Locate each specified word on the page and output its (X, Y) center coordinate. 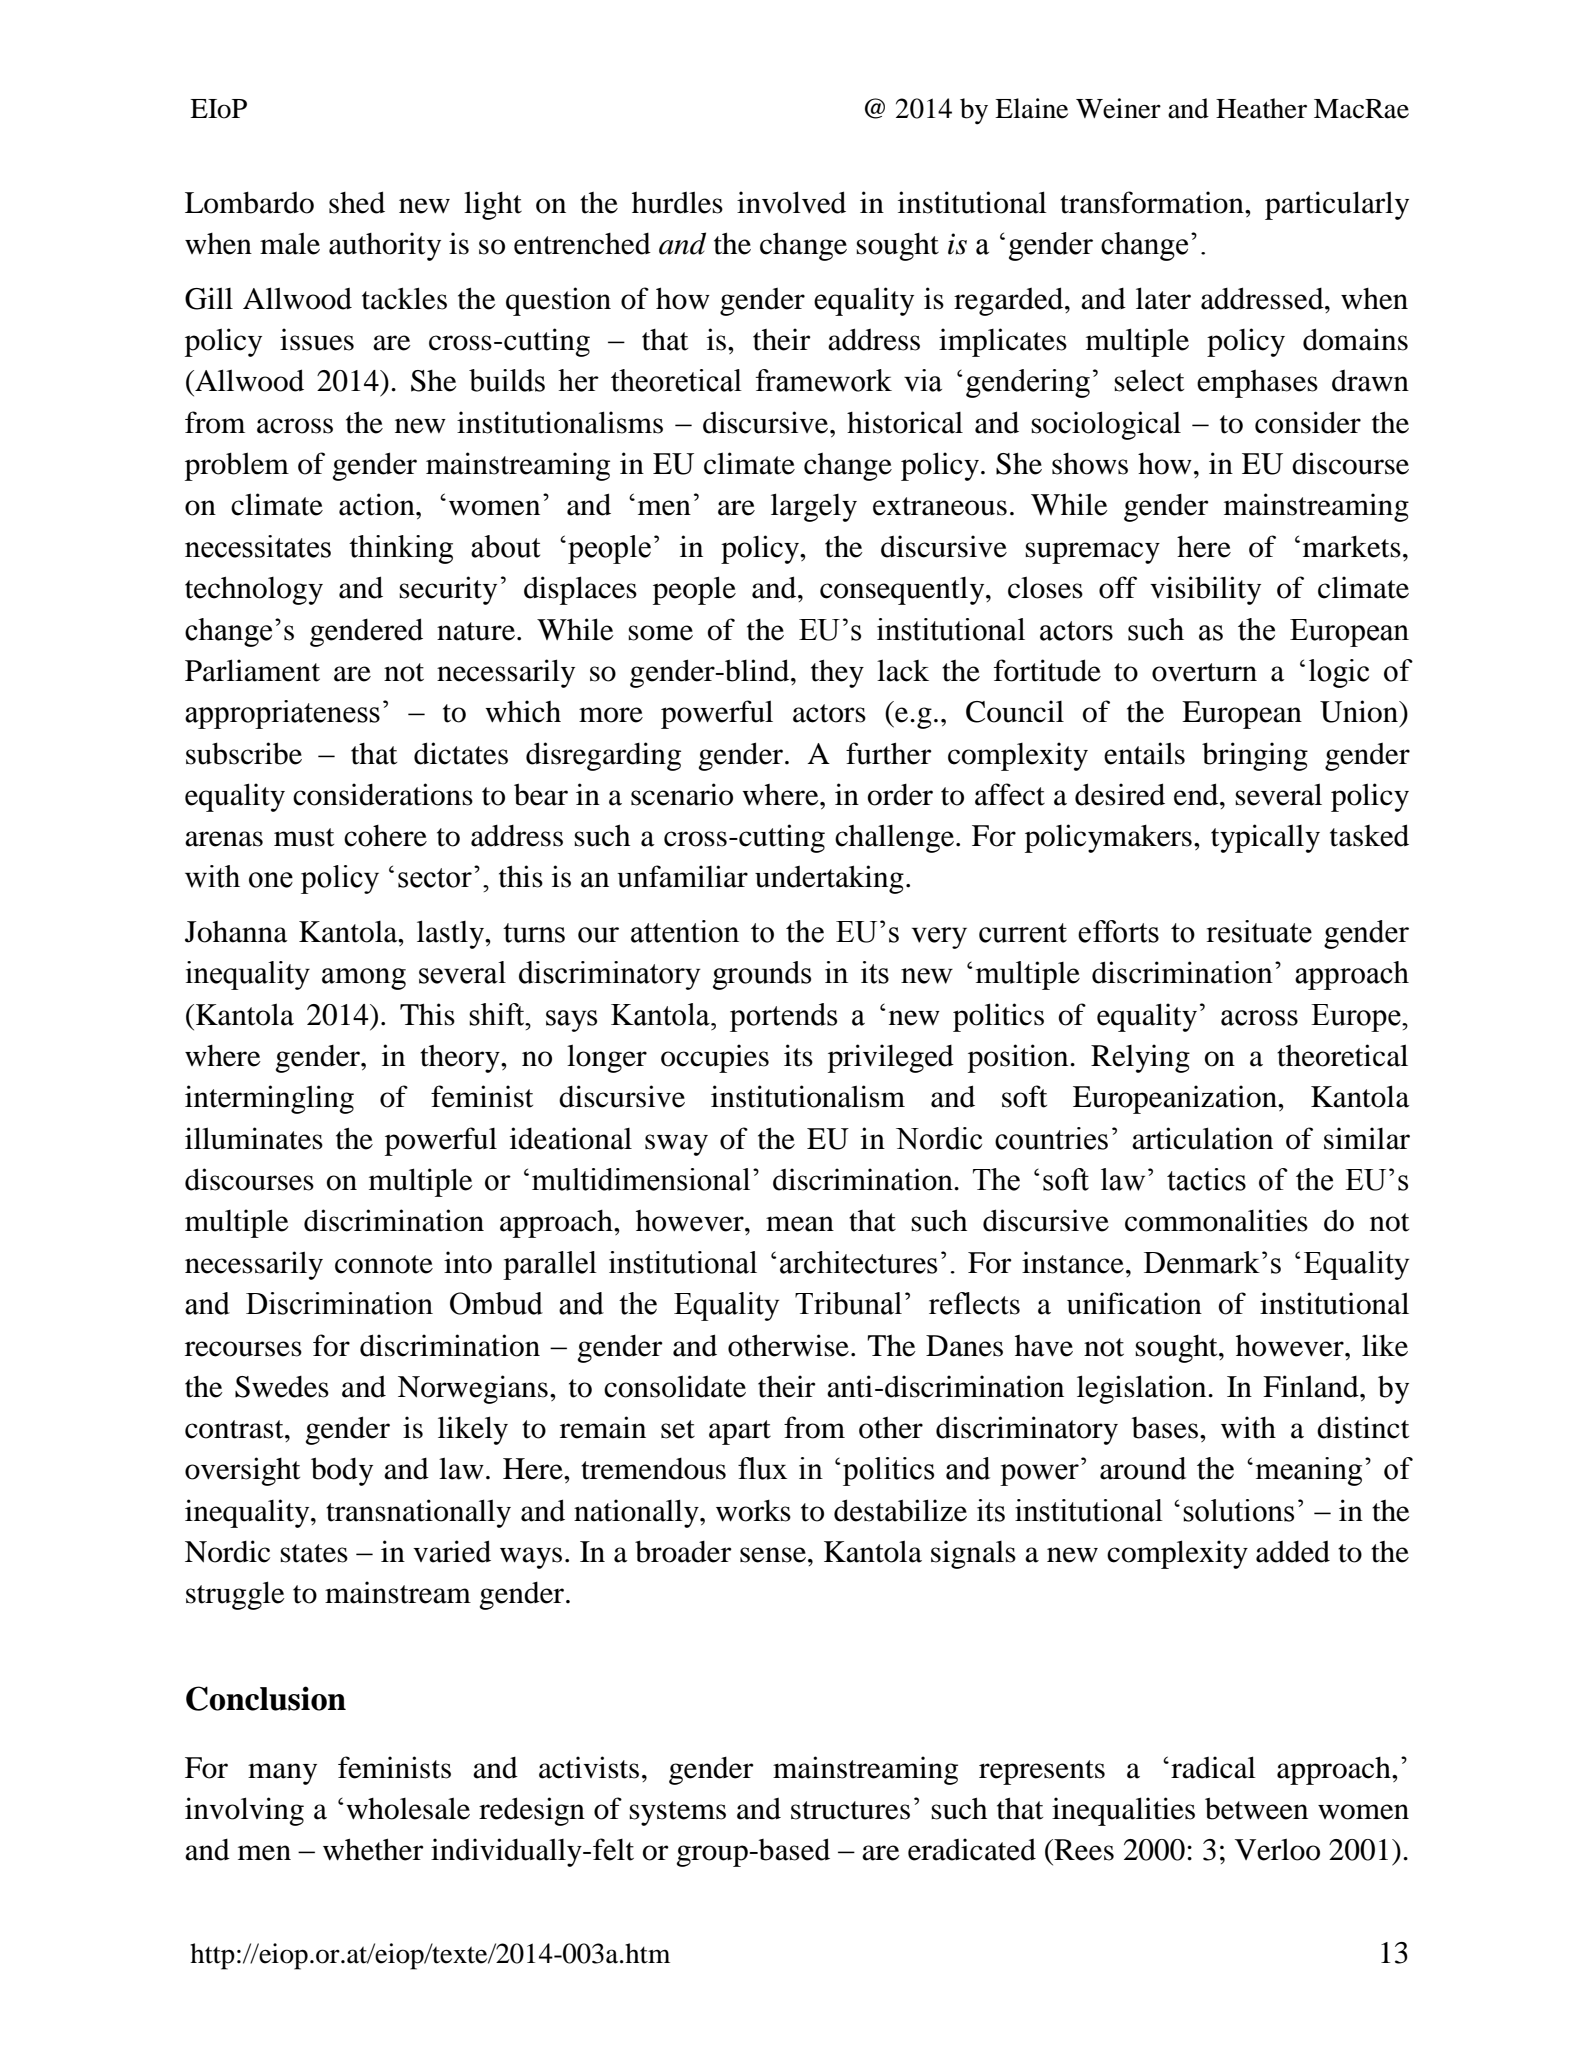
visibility (1205, 590)
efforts (1118, 931)
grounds (762, 975)
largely (814, 507)
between (1256, 1808)
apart (740, 1432)
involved (791, 202)
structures (850, 1810)
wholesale (408, 1808)
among (364, 979)
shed (357, 202)
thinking (401, 549)
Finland (1312, 1386)
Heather (1261, 108)
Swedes (282, 1387)
